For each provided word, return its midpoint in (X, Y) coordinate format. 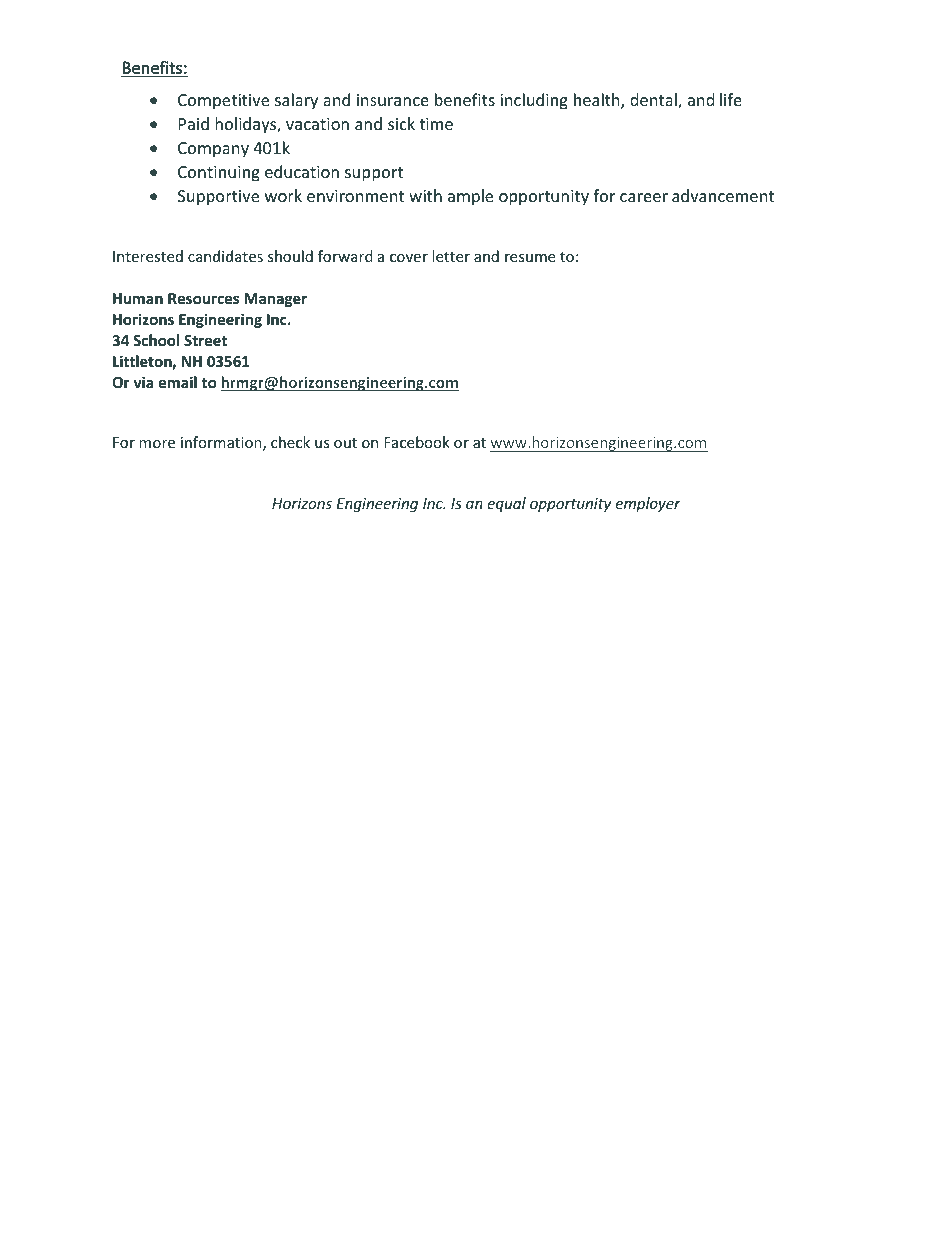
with (425, 195)
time (436, 124)
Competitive (223, 102)
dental (654, 101)
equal (506, 504)
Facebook (417, 442)
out (345, 443)
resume (530, 258)
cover (409, 258)
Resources (203, 298)
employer (648, 504)
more (157, 444)
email (178, 382)
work (283, 195)
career (644, 197)
